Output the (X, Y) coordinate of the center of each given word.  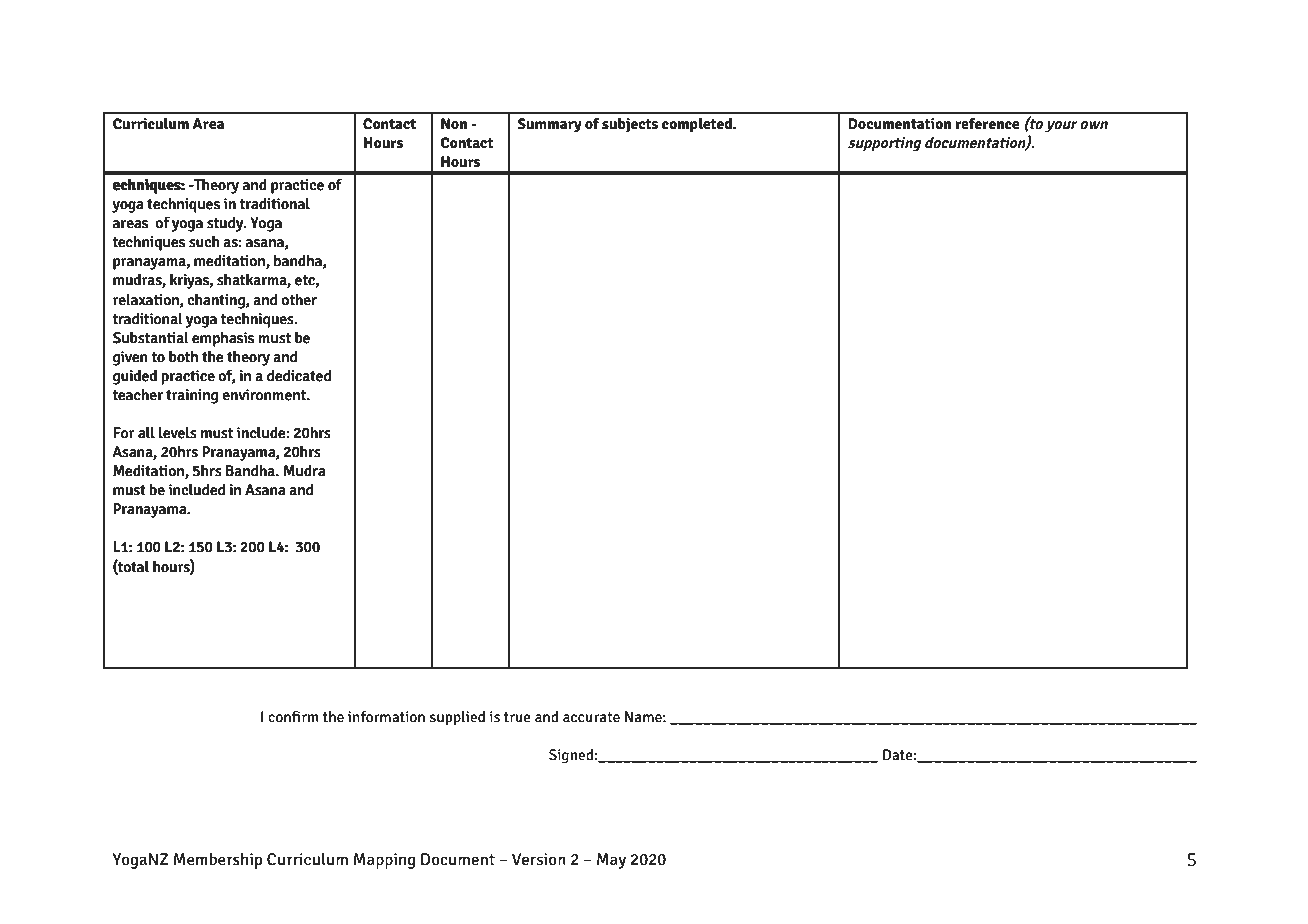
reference (987, 123)
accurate (591, 717)
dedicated (299, 375)
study (226, 224)
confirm (293, 716)
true (517, 717)
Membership (218, 860)
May (611, 861)
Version (539, 859)
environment (265, 394)
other (299, 299)
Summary (549, 125)
